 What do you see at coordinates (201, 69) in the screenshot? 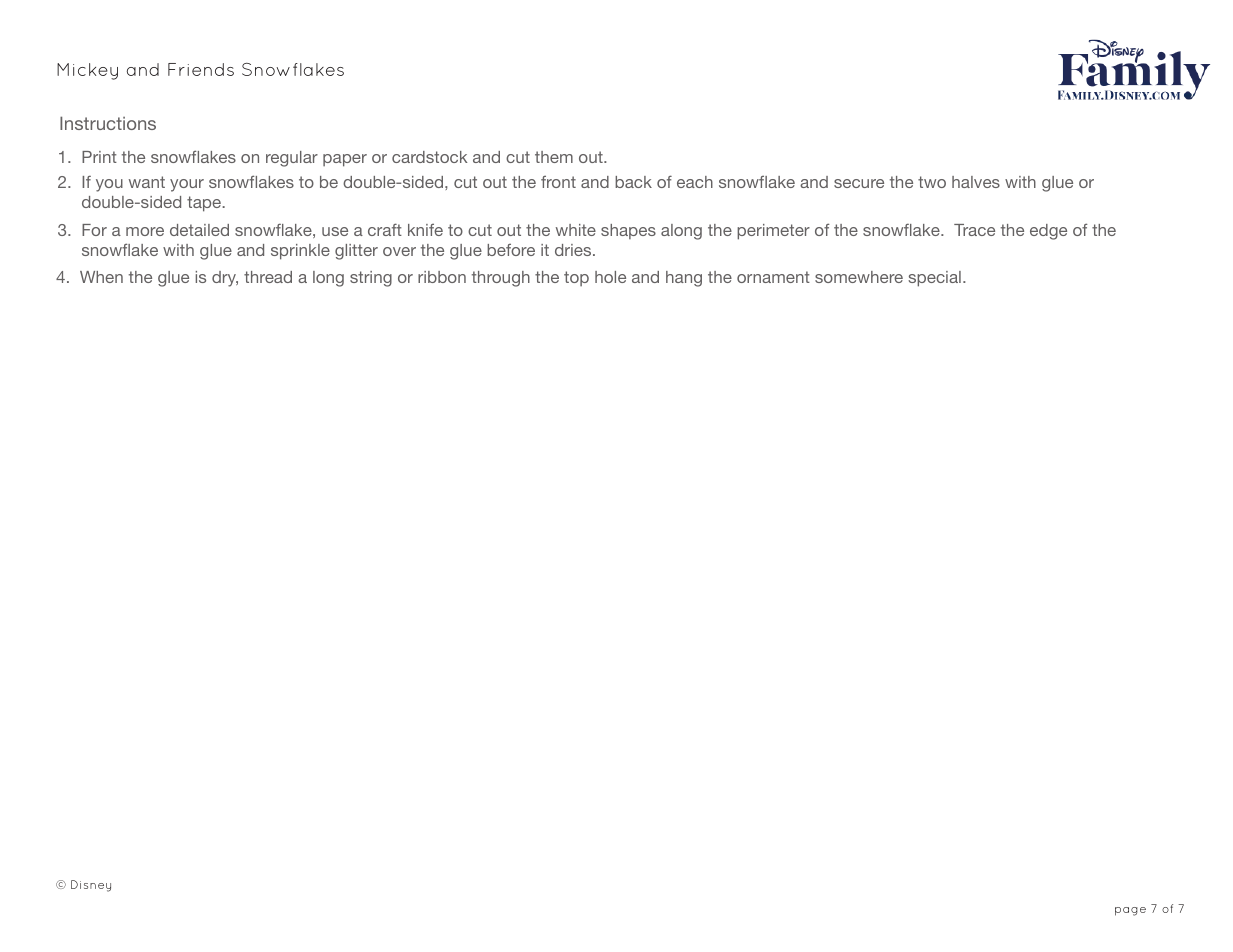
I see `Friends` at bounding box center [201, 69].
